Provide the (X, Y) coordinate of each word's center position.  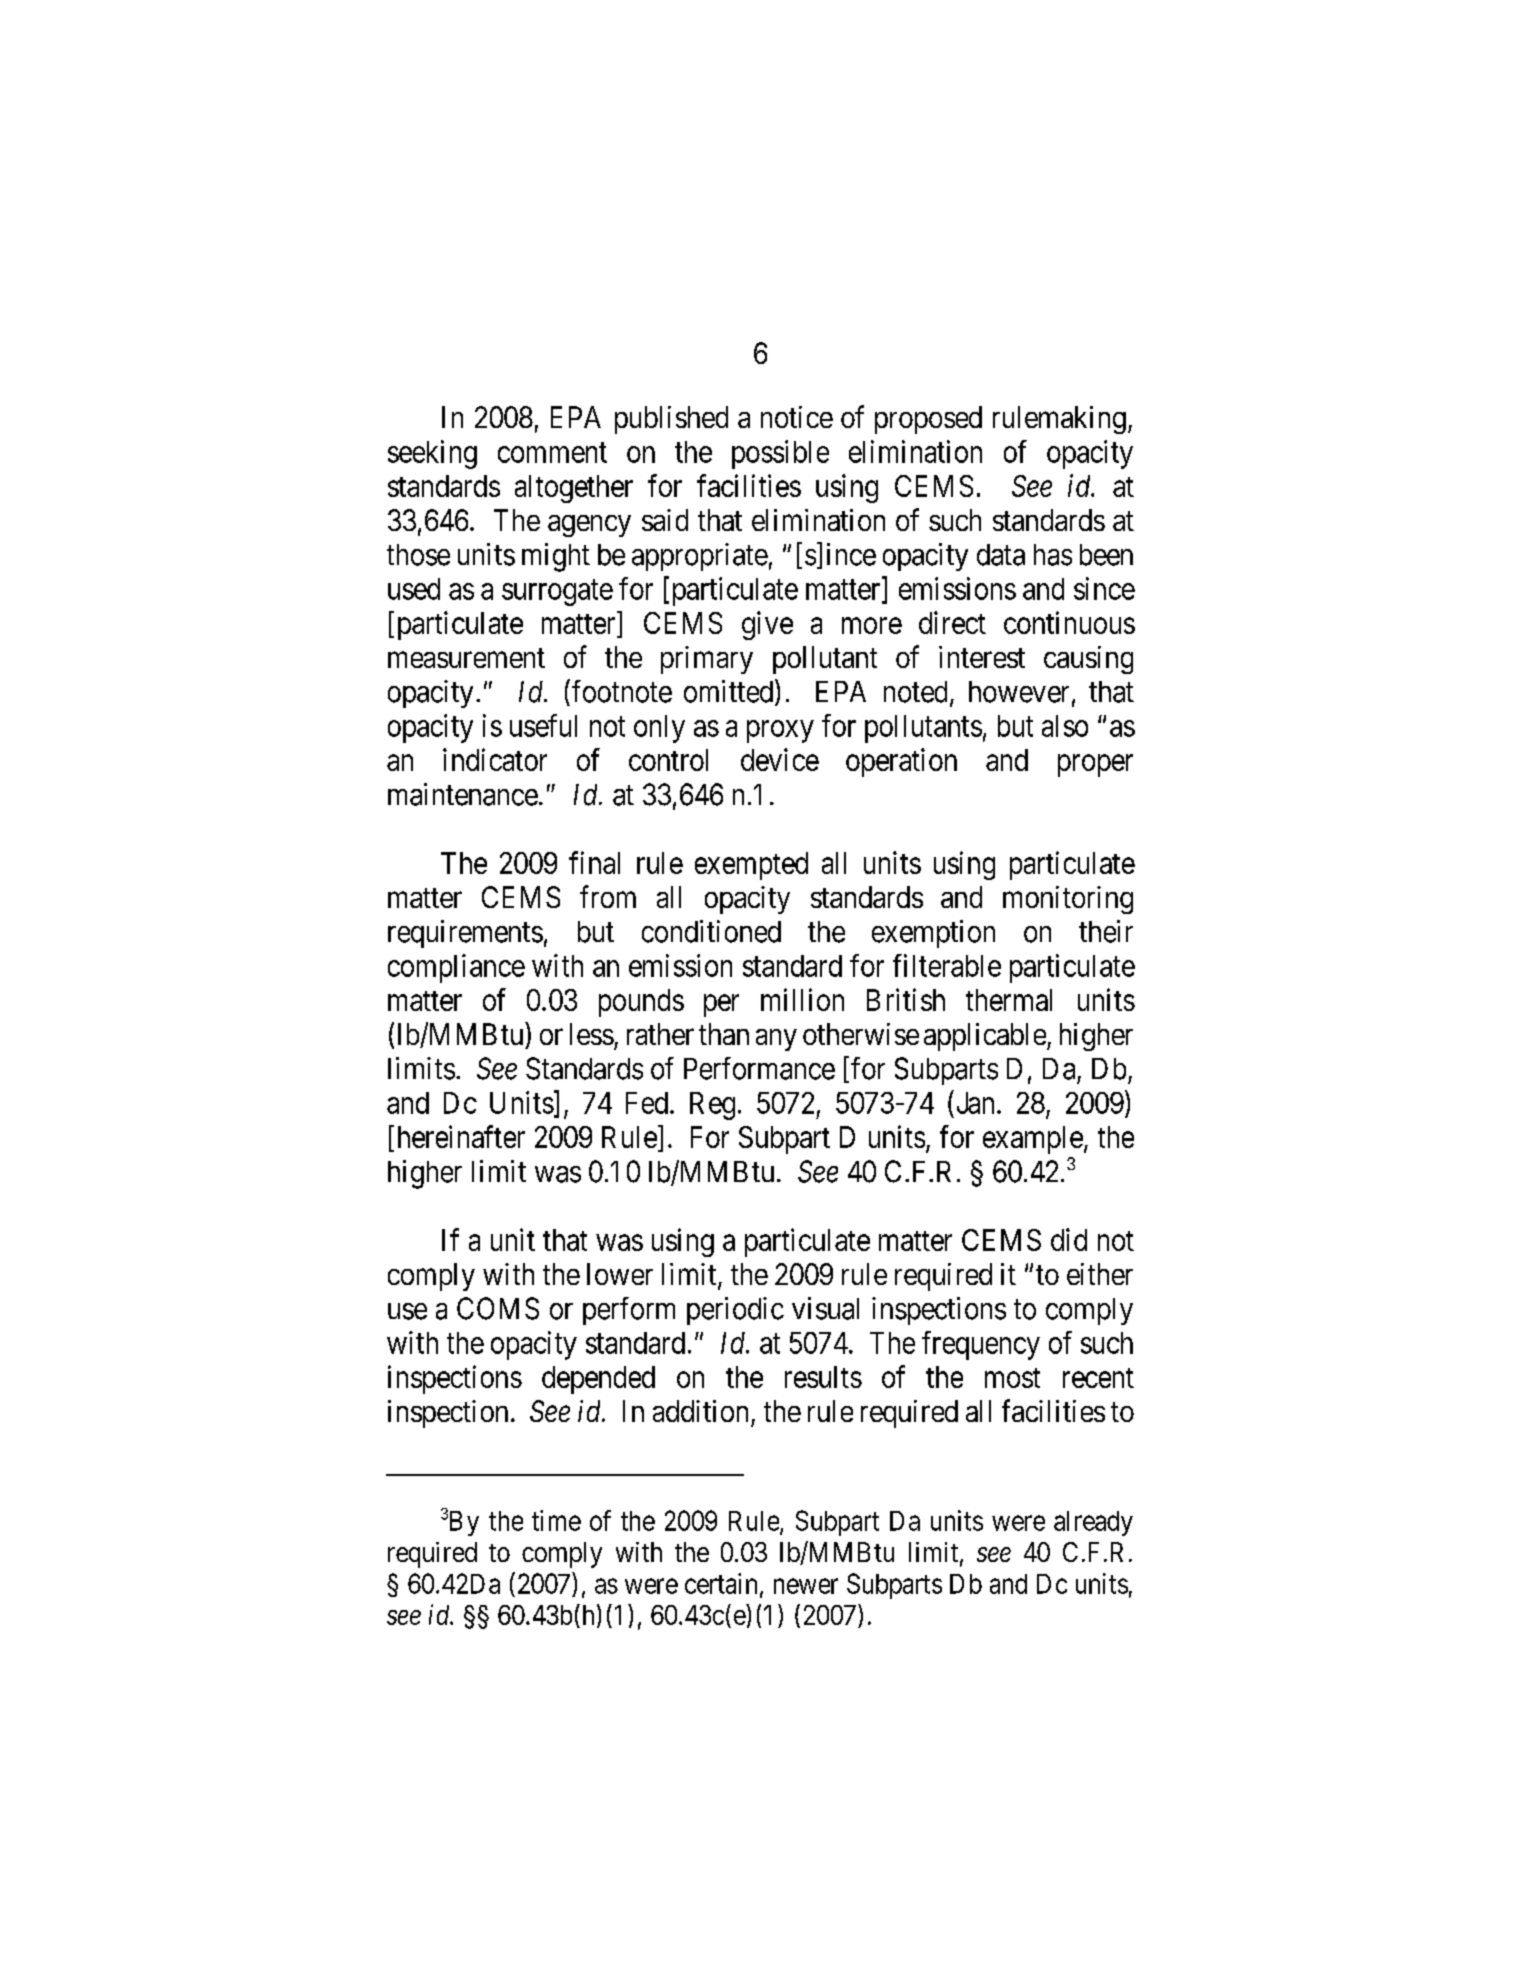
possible (780, 454)
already (1093, 1523)
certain (721, 1583)
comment (552, 453)
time (556, 1520)
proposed (928, 420)
